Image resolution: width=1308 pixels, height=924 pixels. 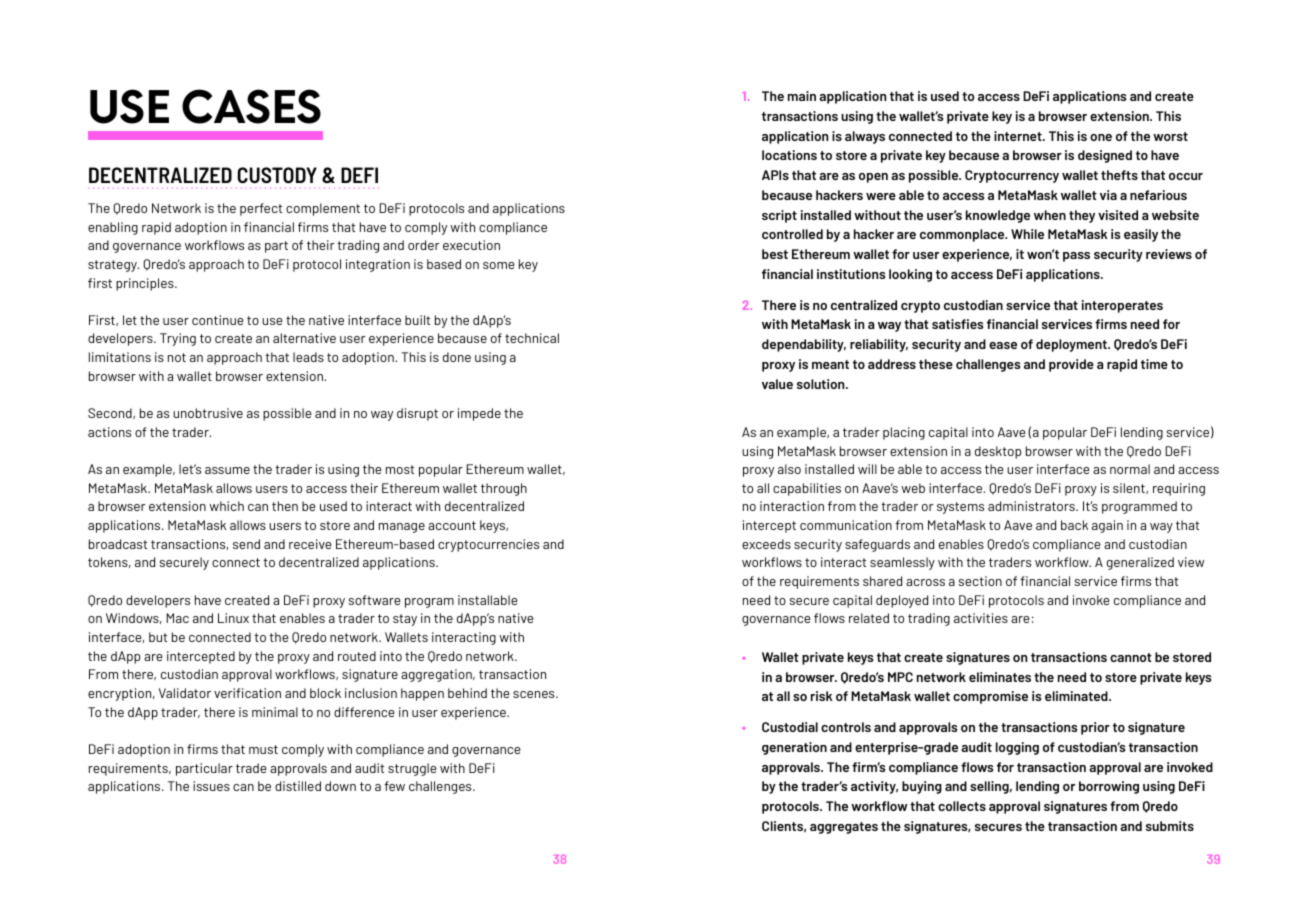 What do you see at coordinates (844, 828) in the document?
I see `aggregates` at bounding box center [844, 828].
